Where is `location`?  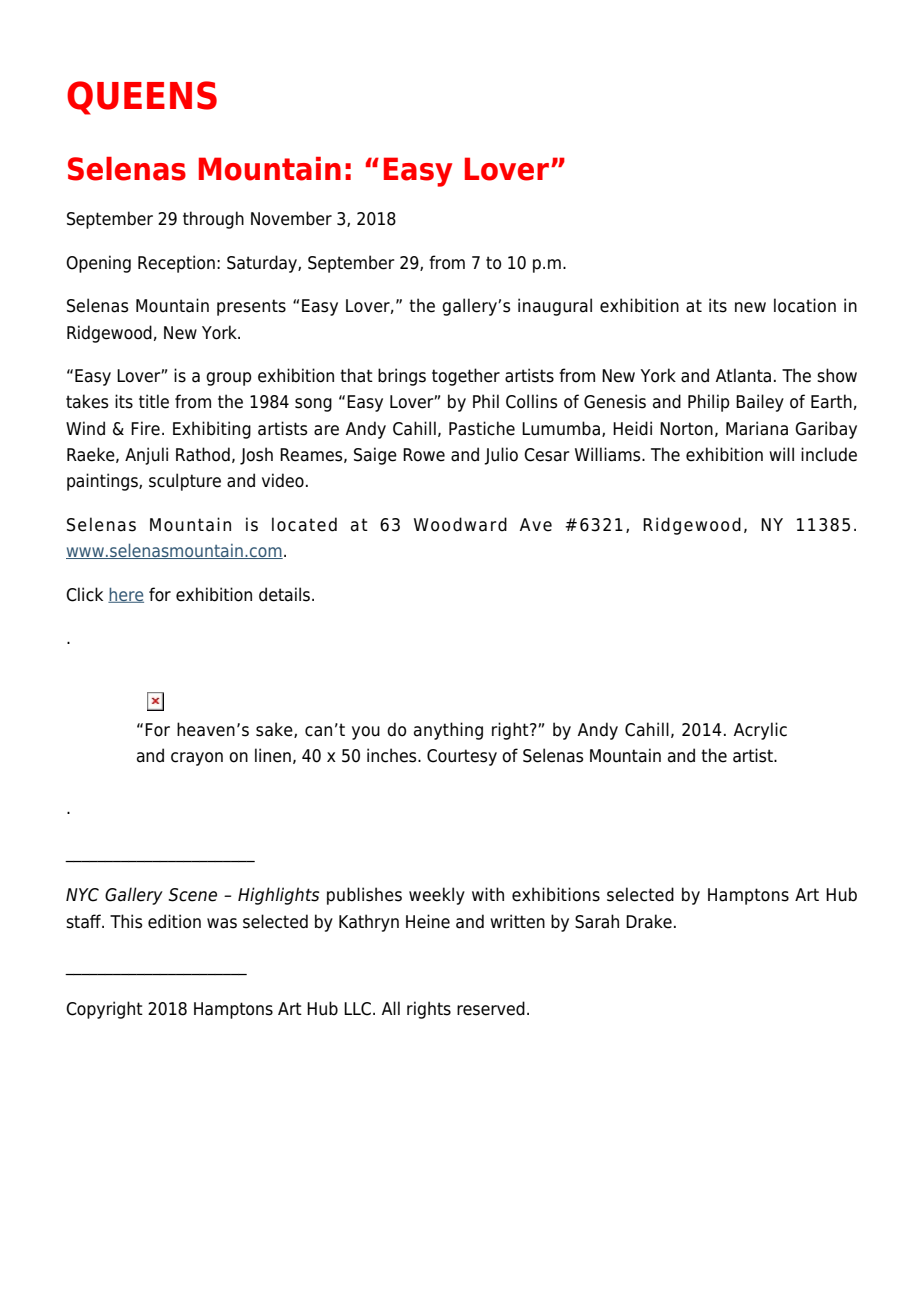 location is located at coordinates (805, 305).
